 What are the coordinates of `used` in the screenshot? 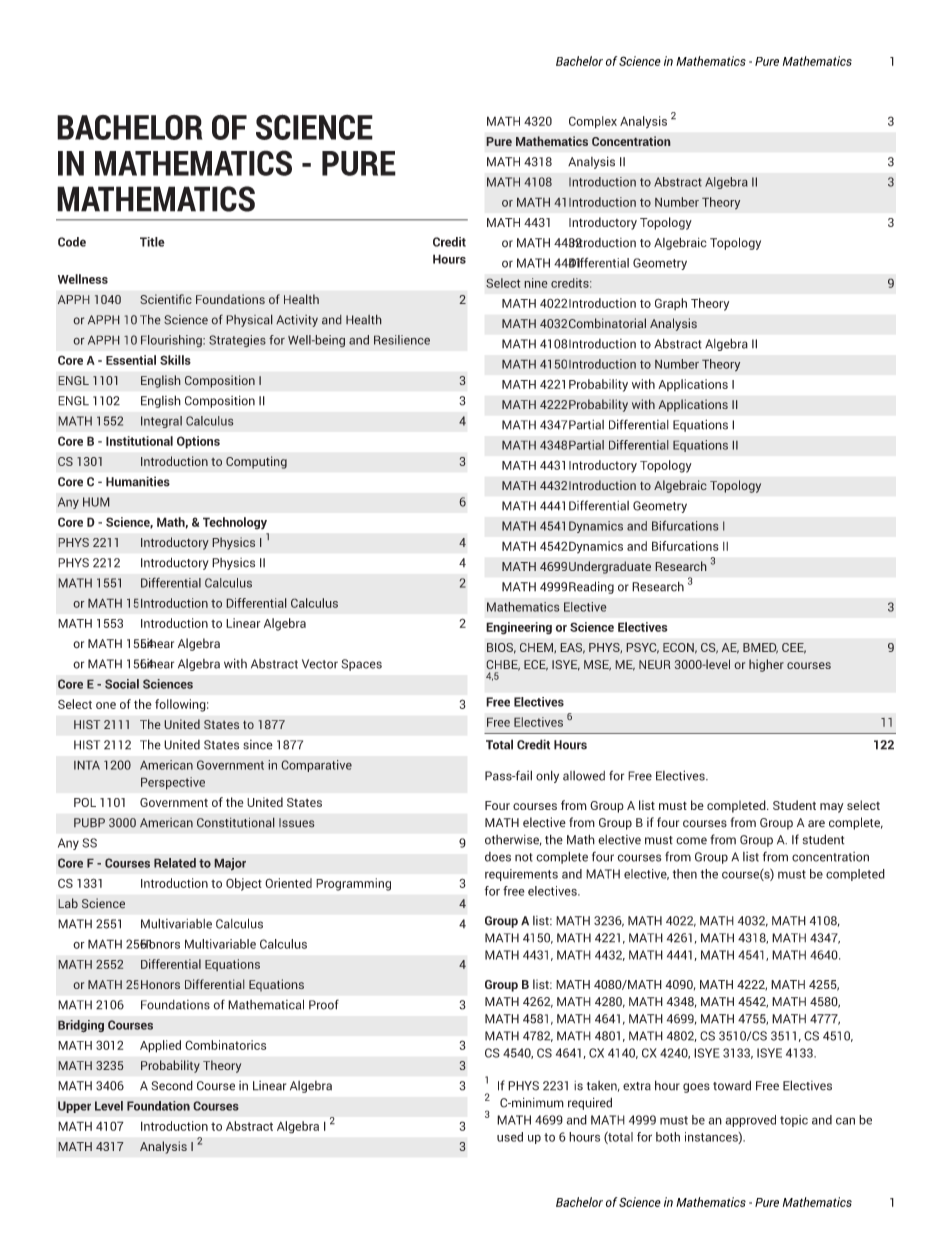 It's located at (510, 1137).
